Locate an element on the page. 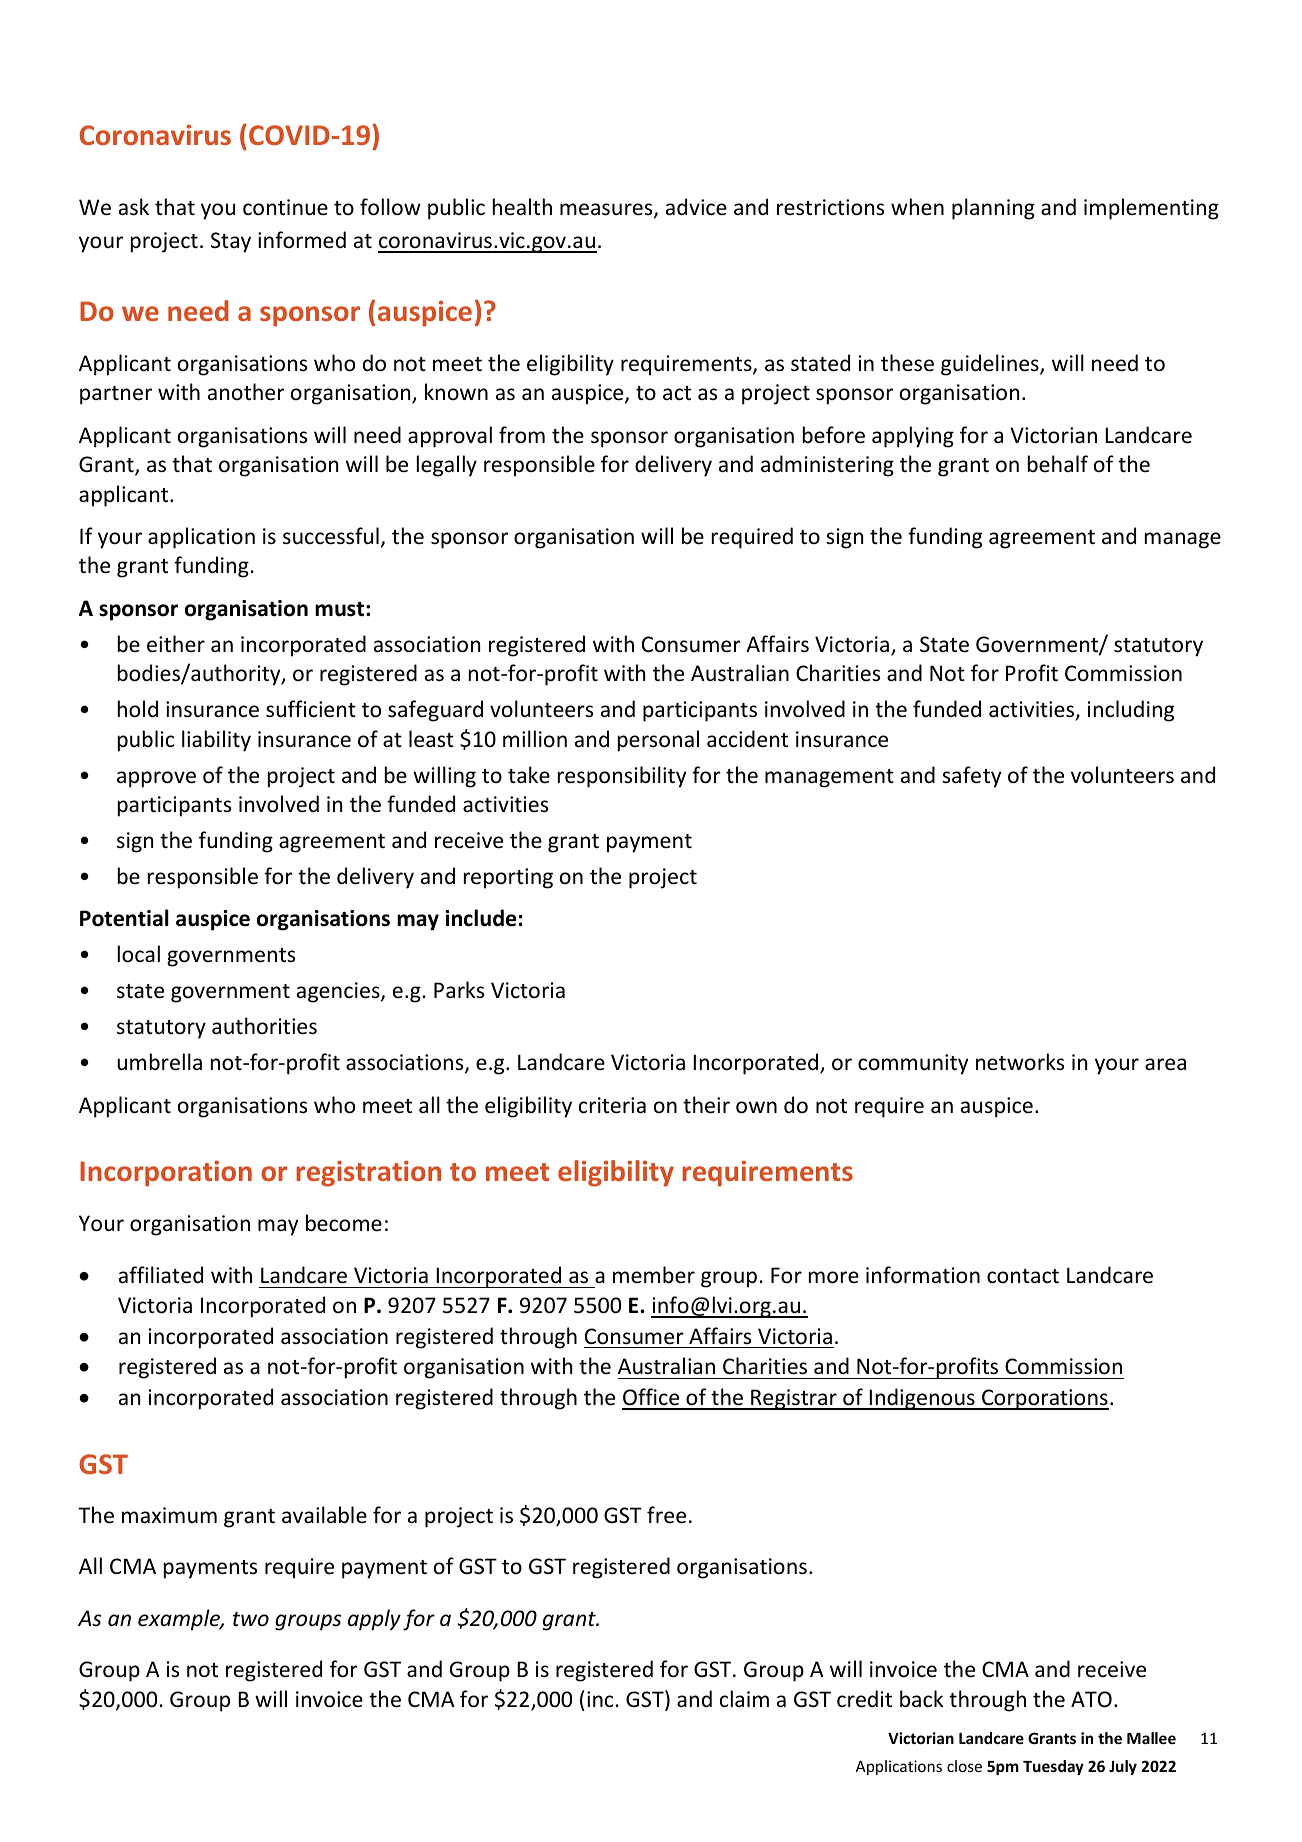 The height and width of the image is (1842, 1302). criteria is located at coordinates (612, 1105).
